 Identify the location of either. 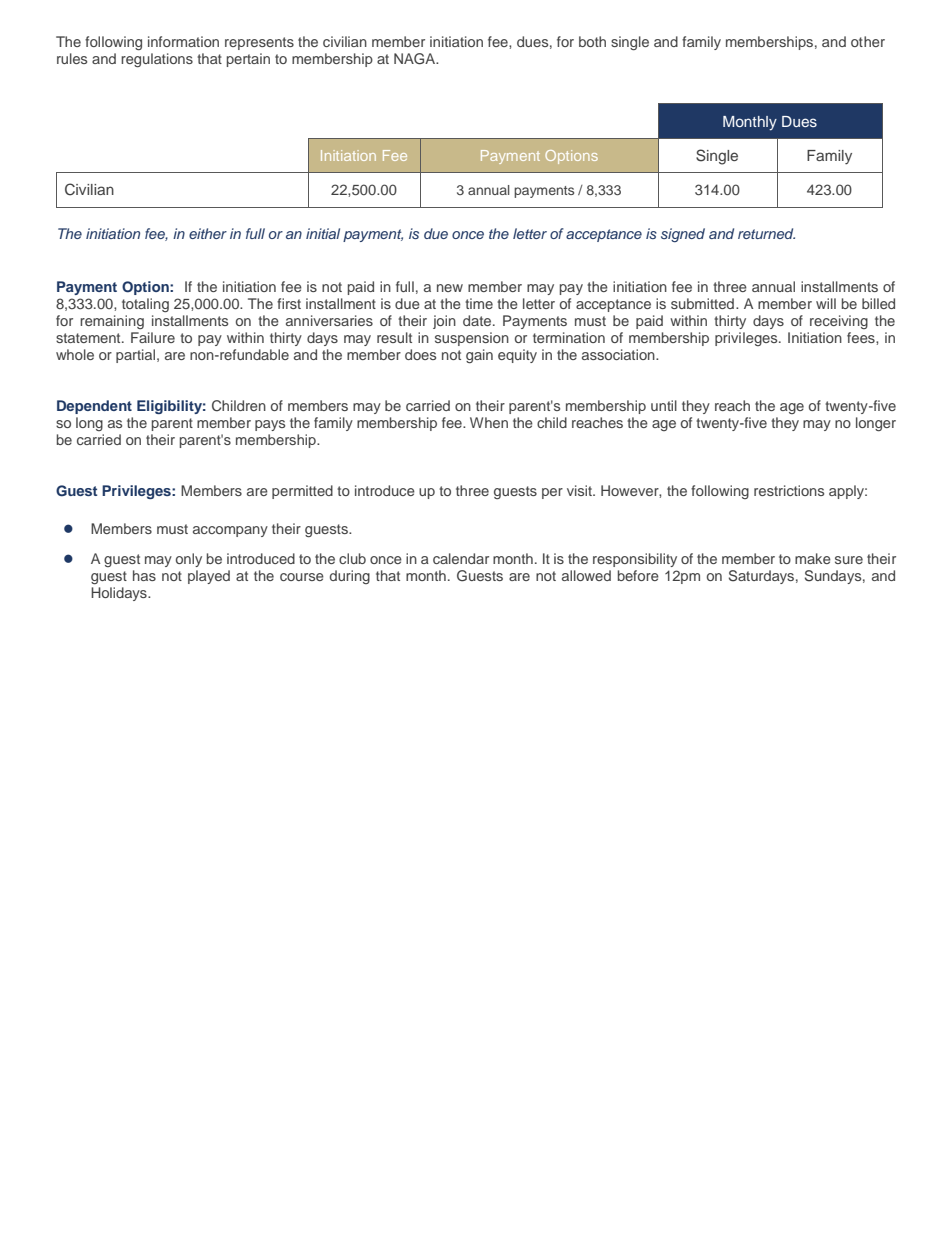
(208, 233).
